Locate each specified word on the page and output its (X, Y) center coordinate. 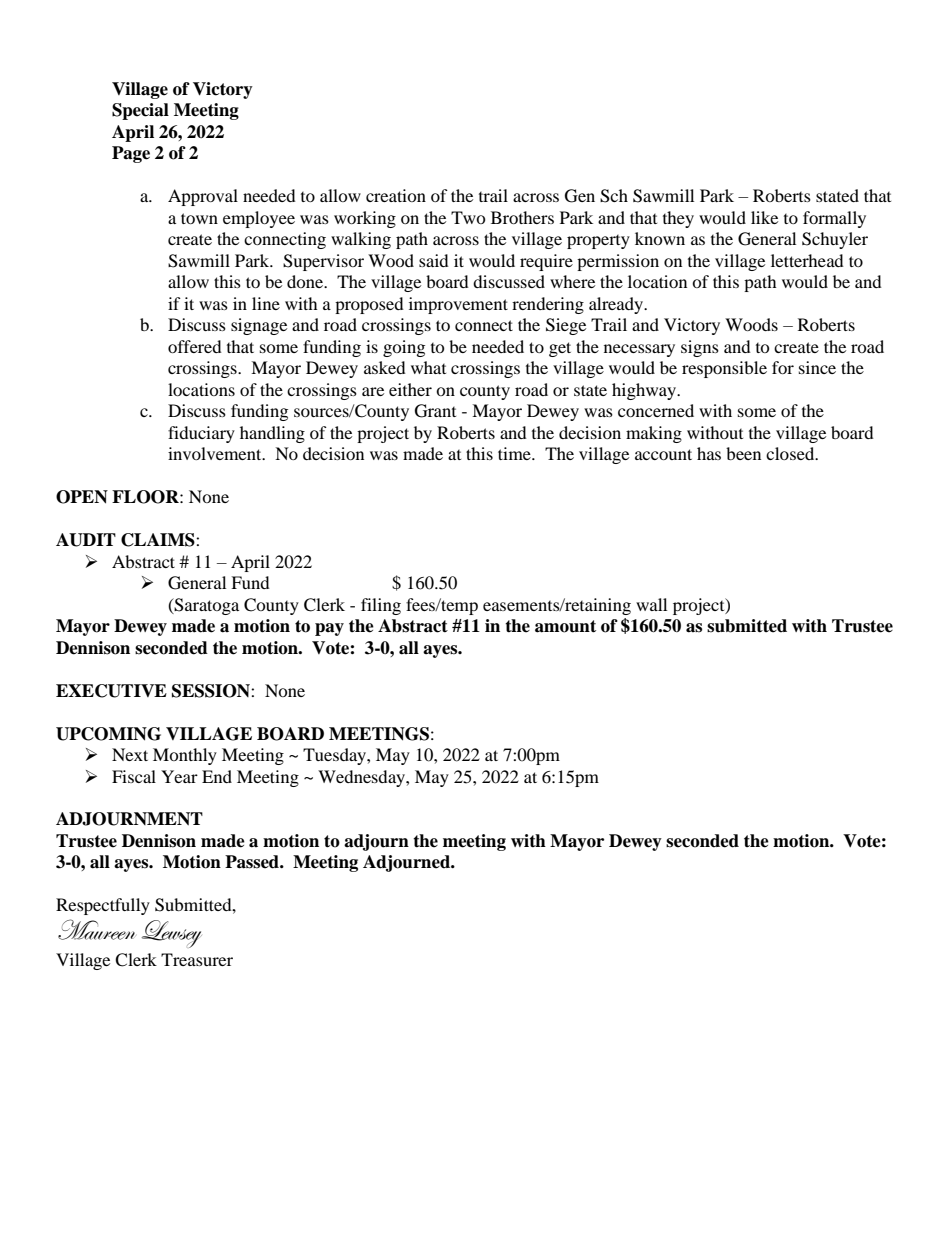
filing (381, 606)
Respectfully (103, 906)
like (764, 217)
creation (396, 195)
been (743, 453)
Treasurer (197, 959)
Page (131, 154)
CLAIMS (159, 540)
